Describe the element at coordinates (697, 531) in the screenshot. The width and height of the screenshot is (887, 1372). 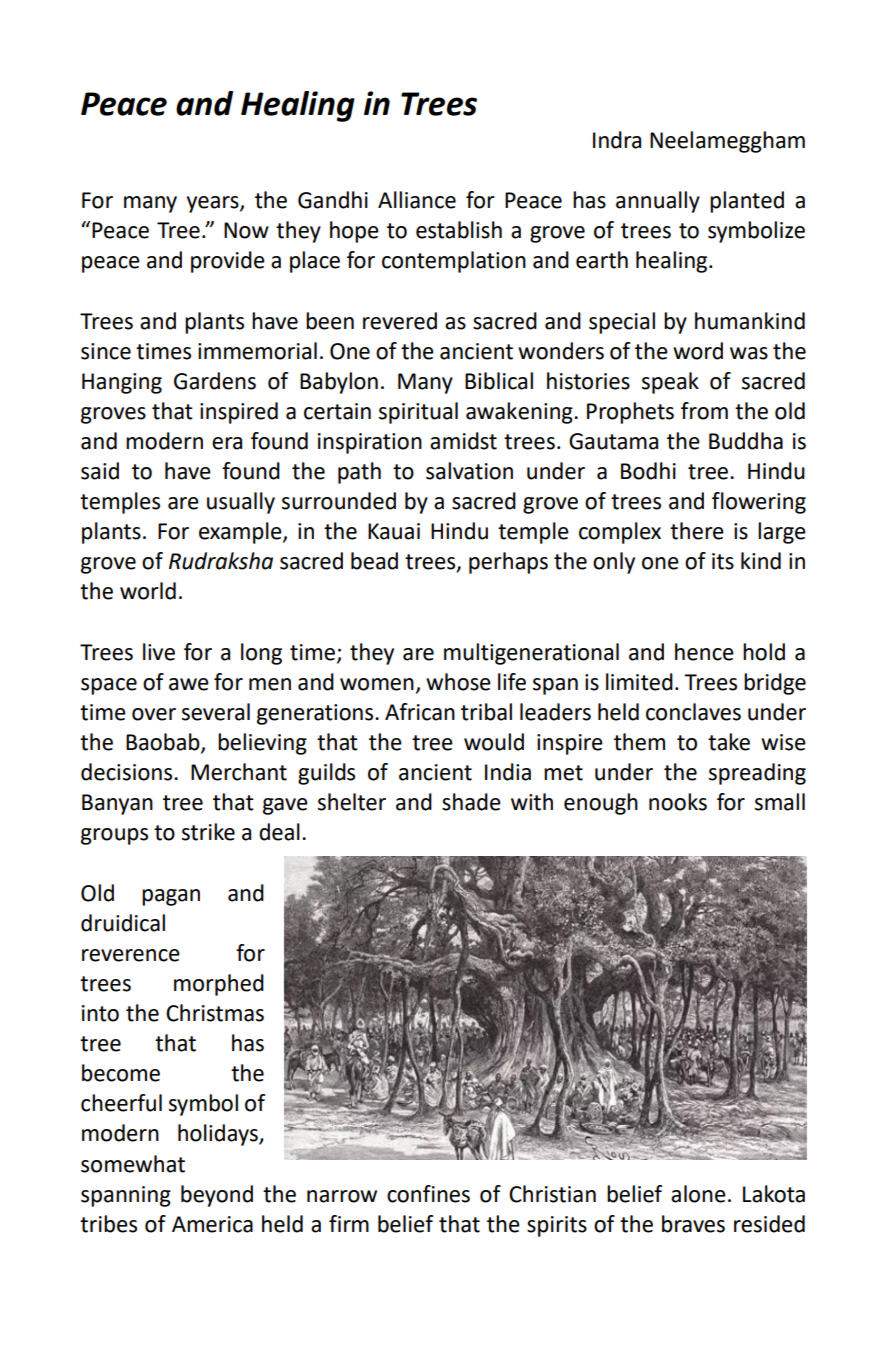
I see `there` at that location.
